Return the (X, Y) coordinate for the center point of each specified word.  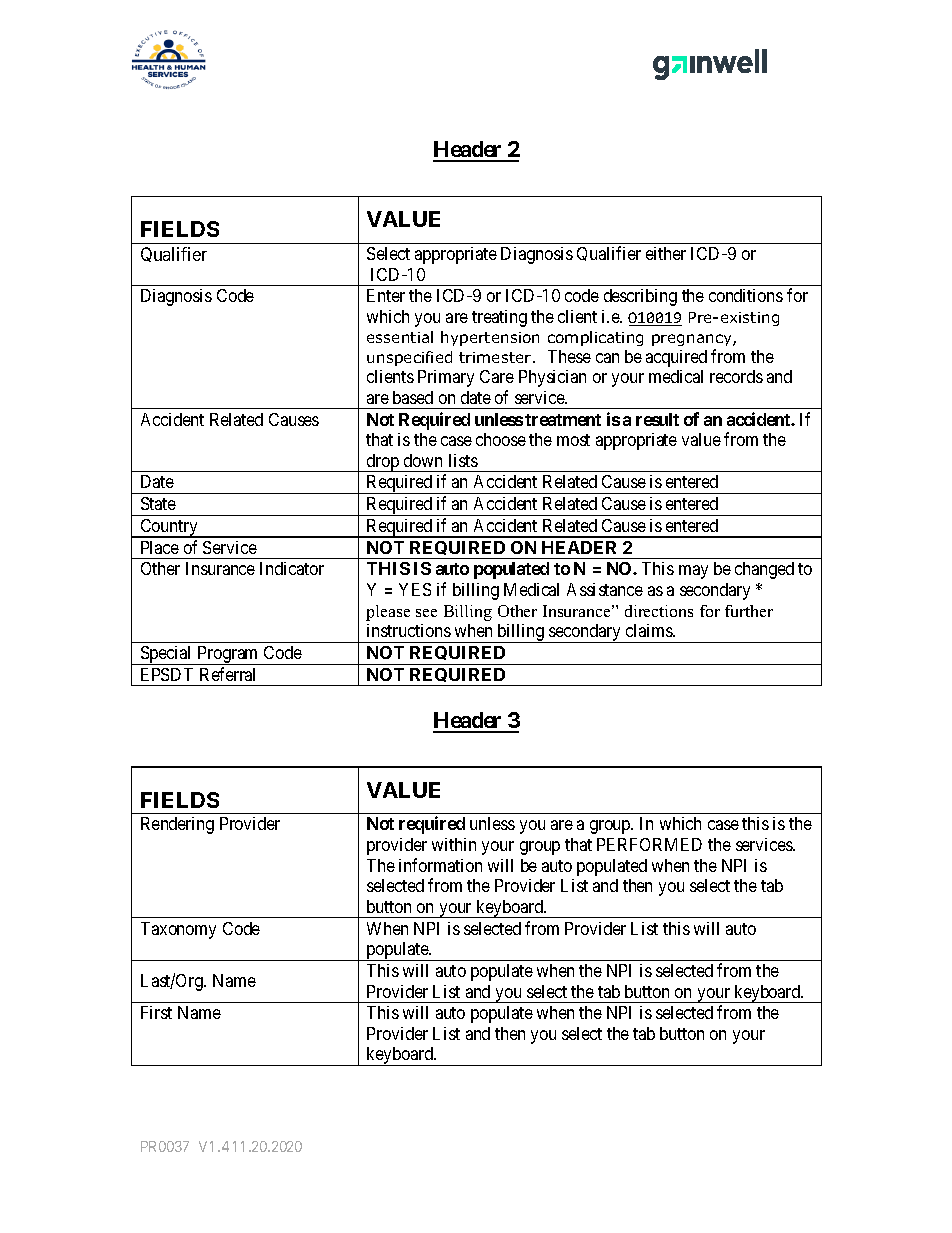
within (454, 844)
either (666, 253)
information (440, 865)
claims (650, 630)
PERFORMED (649, 844)
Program (228, 655)
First (156, 1012)
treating (499, 318)
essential (400, 337)
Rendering (177, 825)
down (423, 460)
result (657, 419)
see (426, 613)
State (158, 503)
